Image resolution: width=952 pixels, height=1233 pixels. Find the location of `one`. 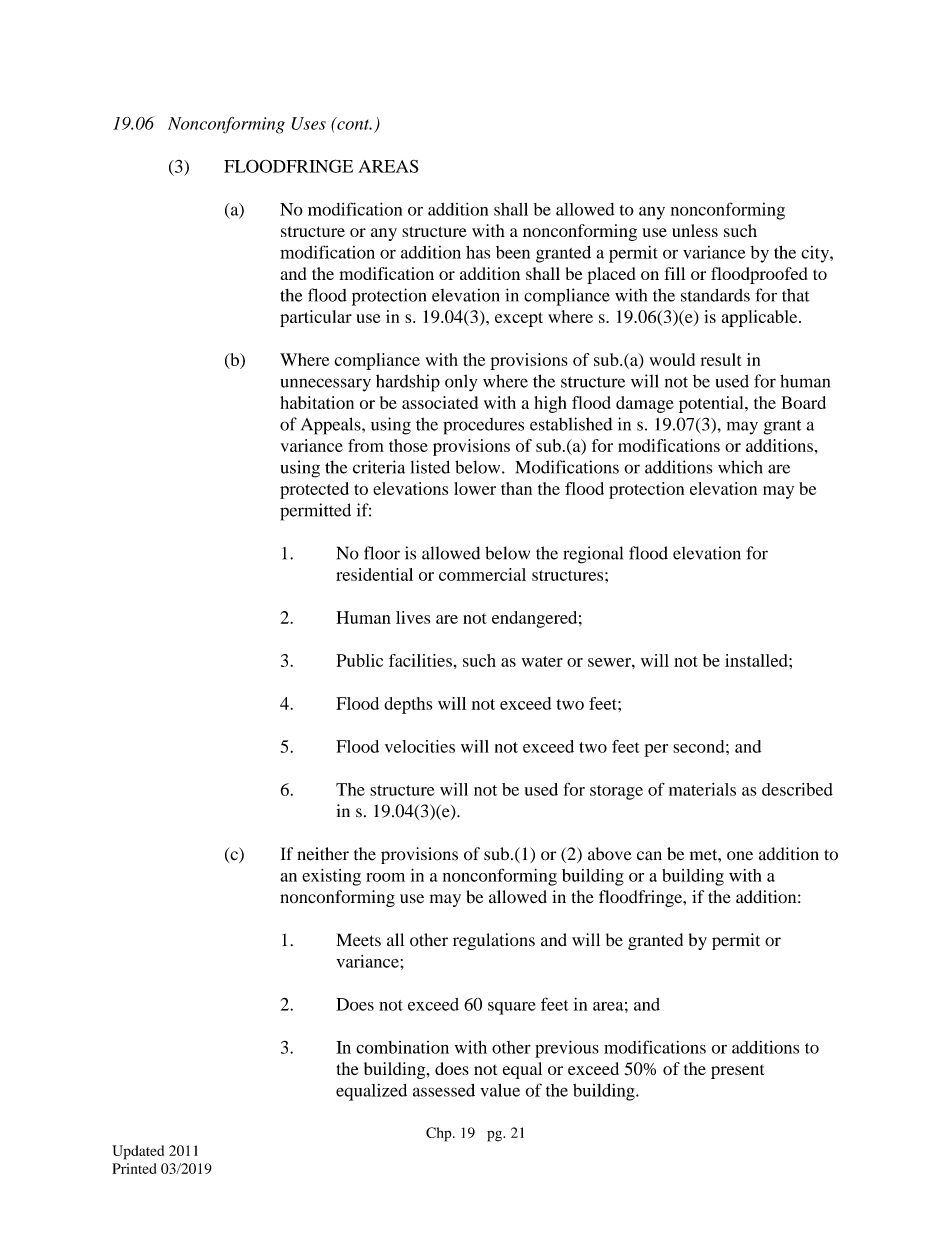

one is located at coordinates (740, 856).
